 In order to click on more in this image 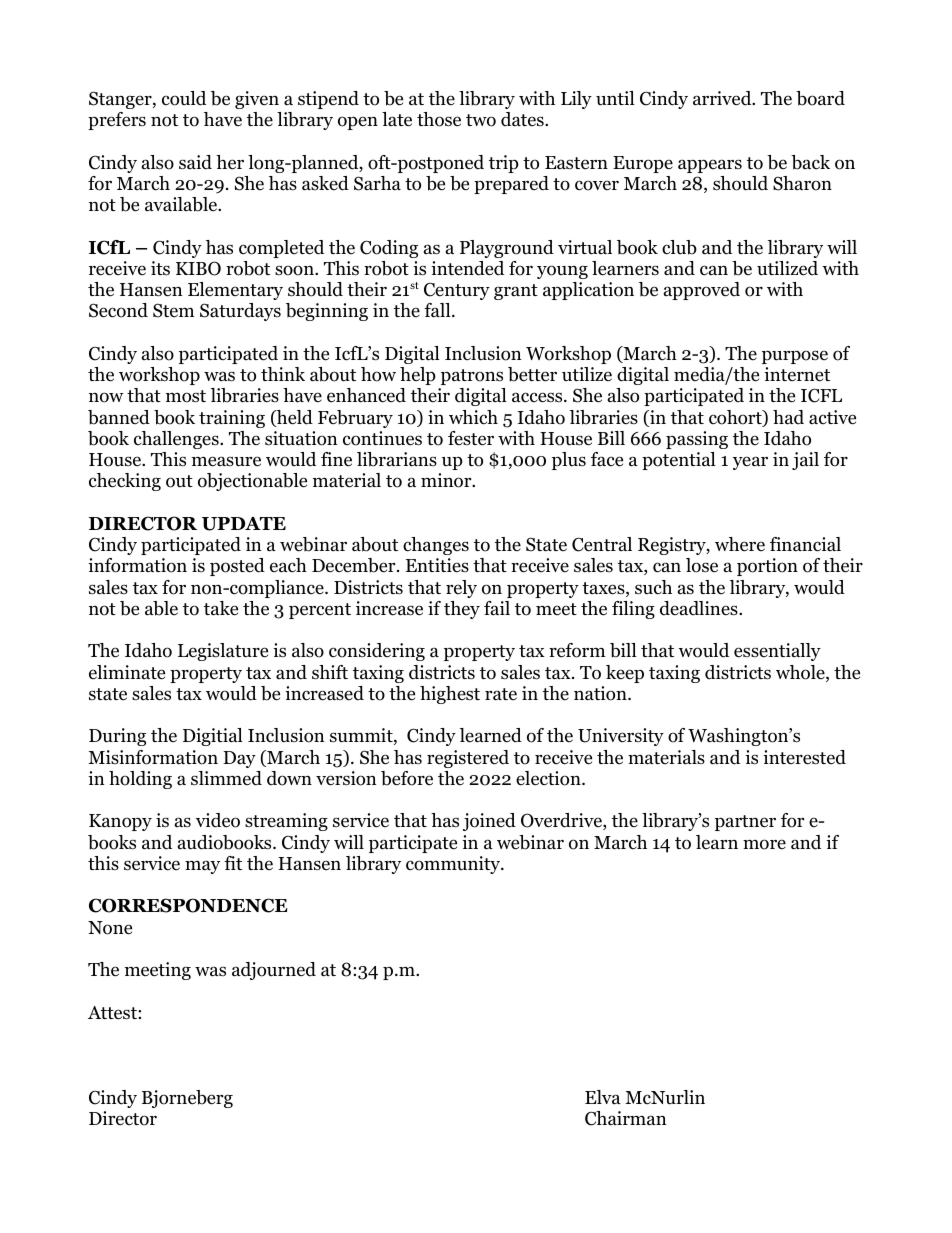, I will do `click(764, 844)`.
